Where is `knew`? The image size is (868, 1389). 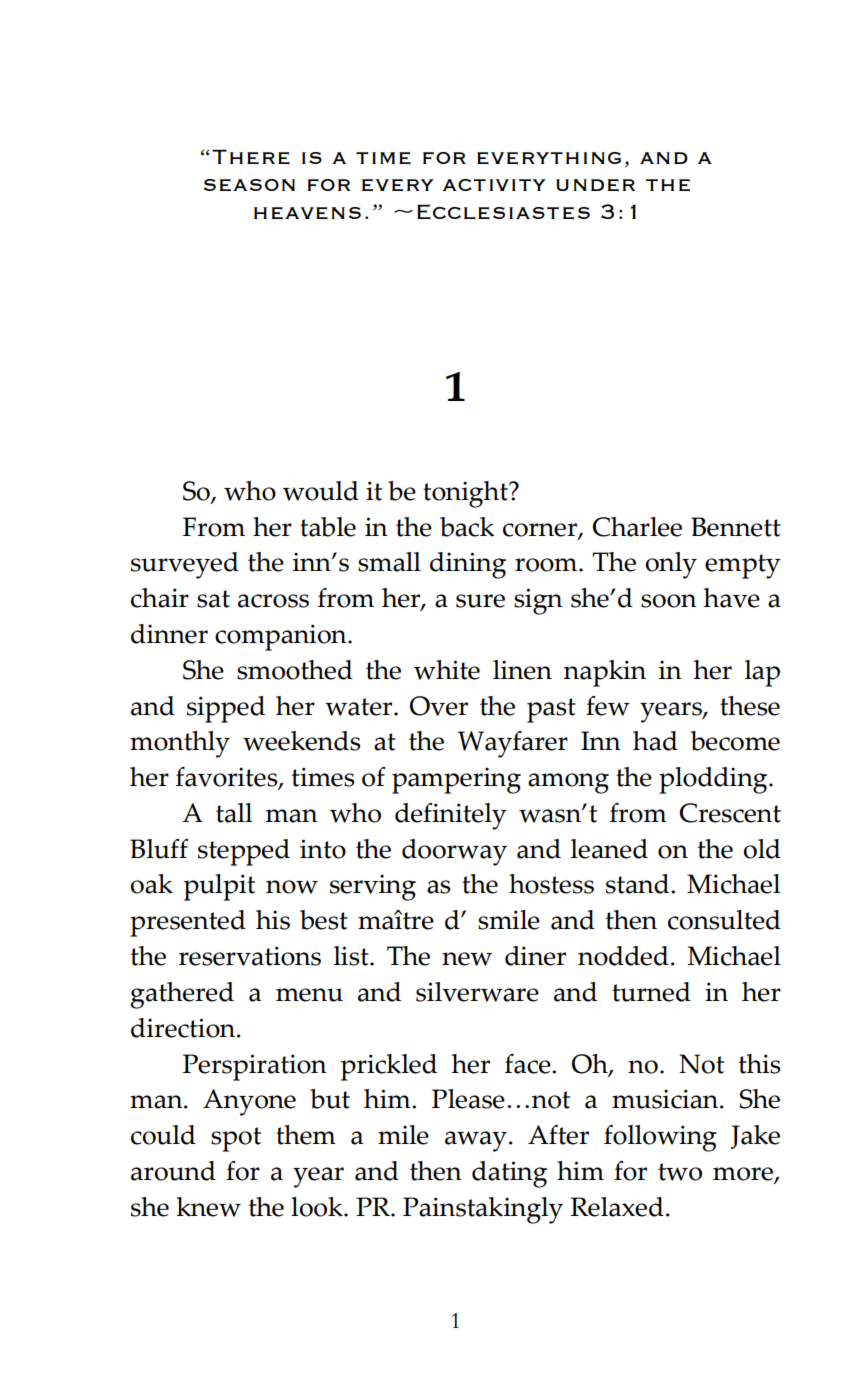 knew is located at coordinates (208, 1207).
